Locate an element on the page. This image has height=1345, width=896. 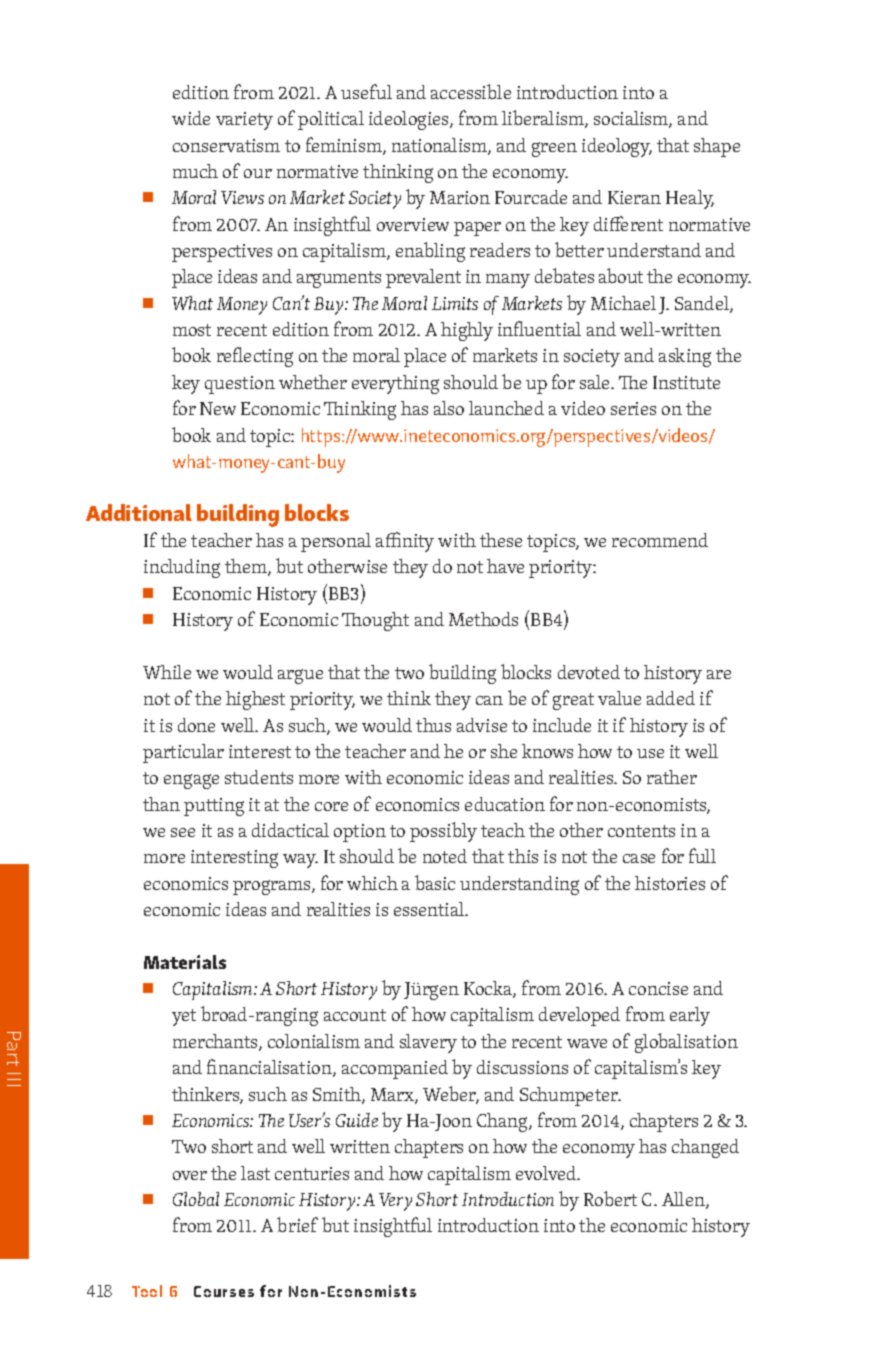
wide is located at coordinates (191, 118).
